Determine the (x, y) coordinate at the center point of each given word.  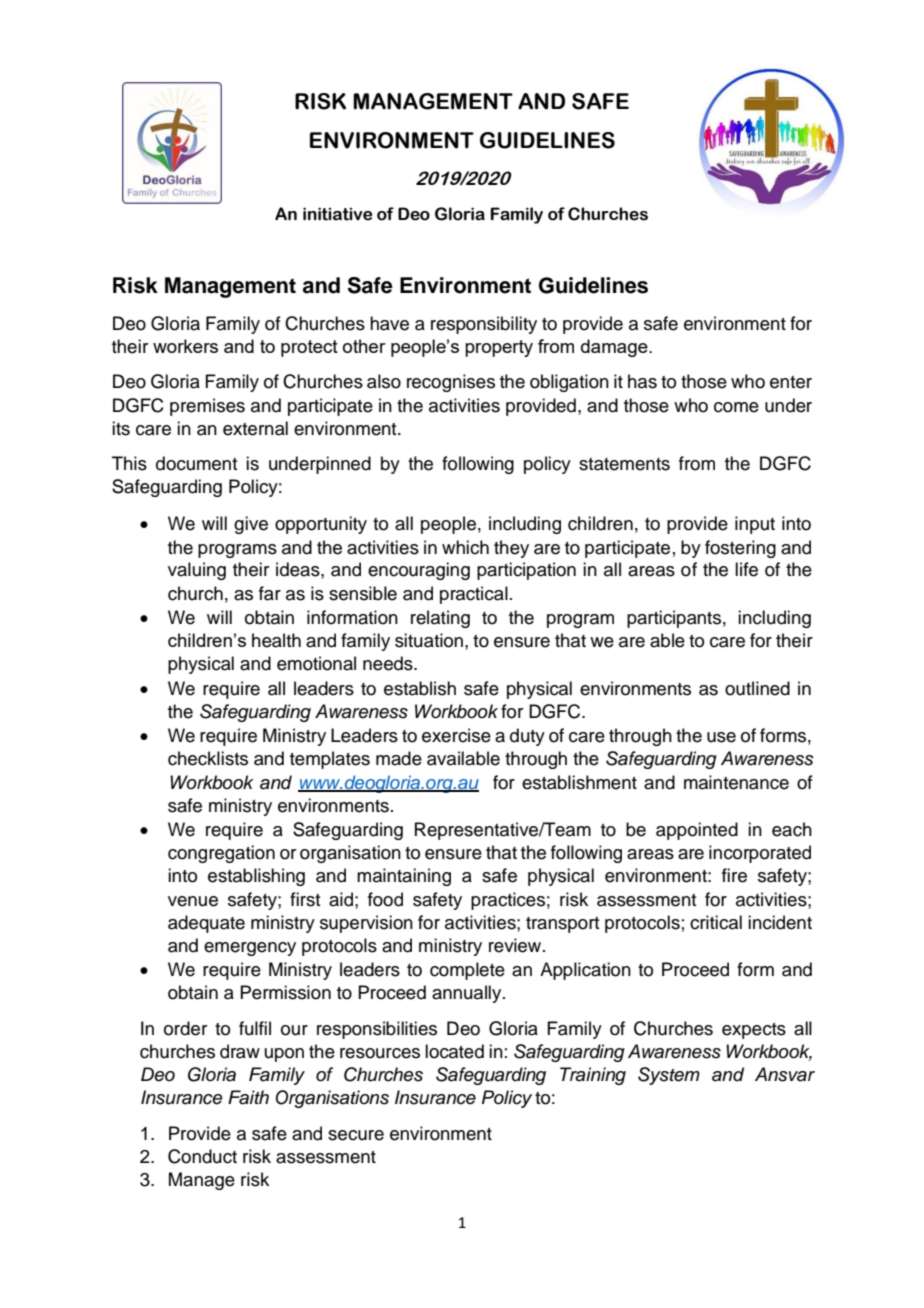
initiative (337, 214)
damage (615, 348)
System (669, 1076)
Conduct (202, 1156)
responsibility (484, 325)
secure (356, 1135)
